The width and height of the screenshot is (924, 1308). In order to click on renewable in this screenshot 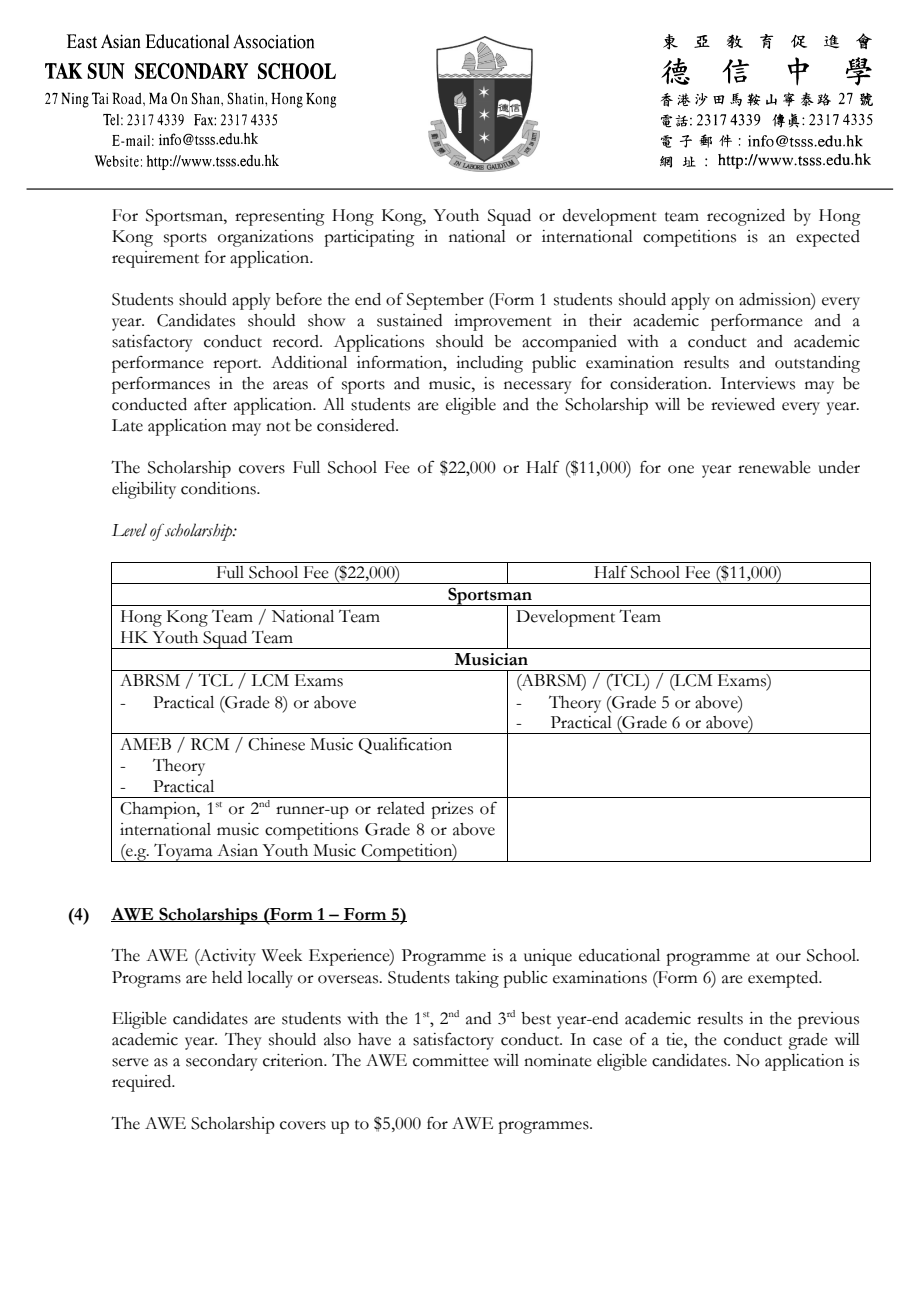, I will do `click(774, 467)`.
